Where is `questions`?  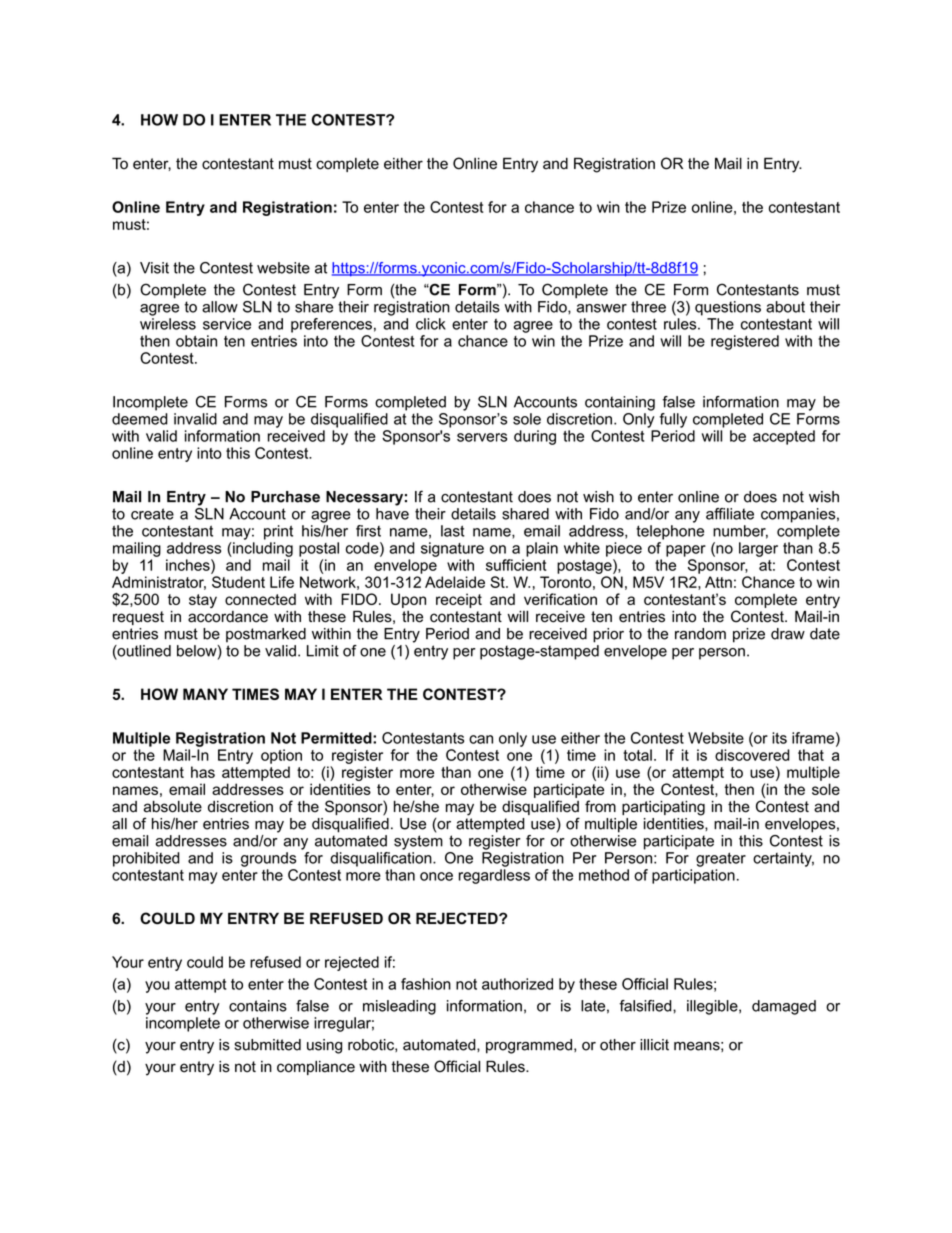 questions is located at coordinates (728, 308).
